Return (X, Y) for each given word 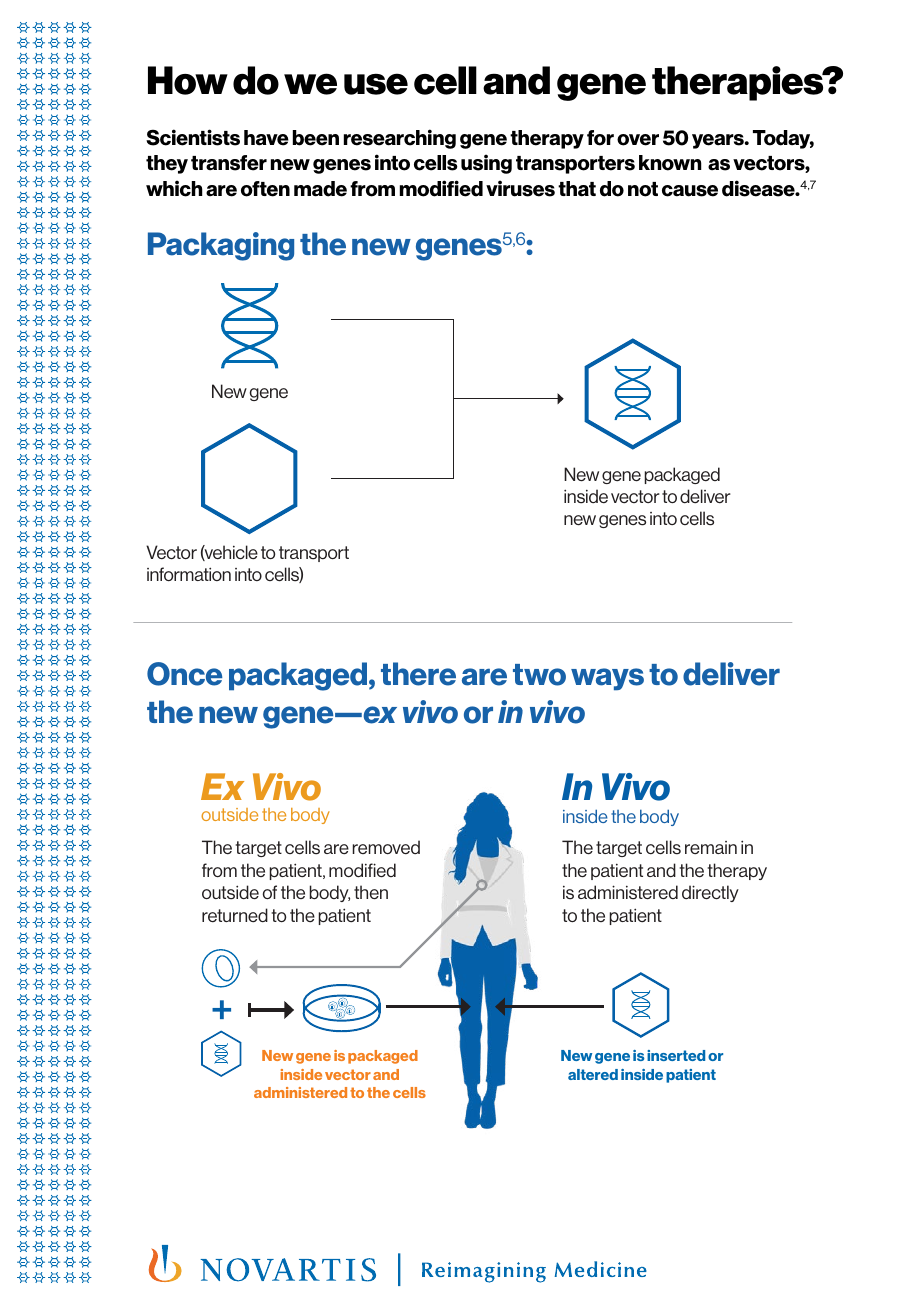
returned (235, 915)
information (189, 574)
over (638, 140)
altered (593, 1074)
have (266, 138)
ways (607, 679)
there (418, 674)
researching (400, 139)
